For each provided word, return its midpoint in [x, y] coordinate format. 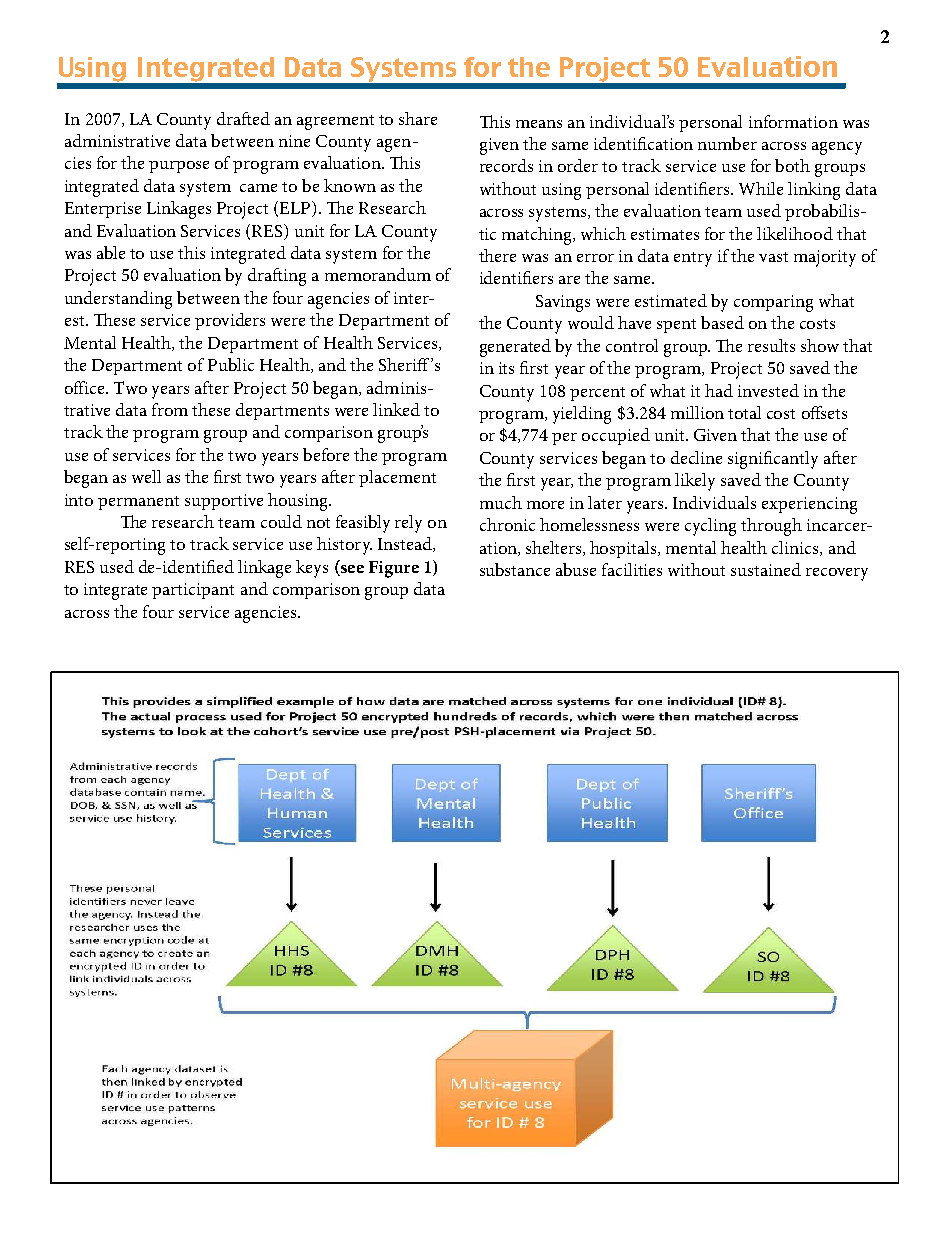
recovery [837, 574]
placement [397, 478]
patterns [176, 1070]
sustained [766, 569]
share [418, 118]
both [792, 165]
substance [515, 569]
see [351, 570]
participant [193, 591]
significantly [773, 460]
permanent [138, 503]
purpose [179, 167]
